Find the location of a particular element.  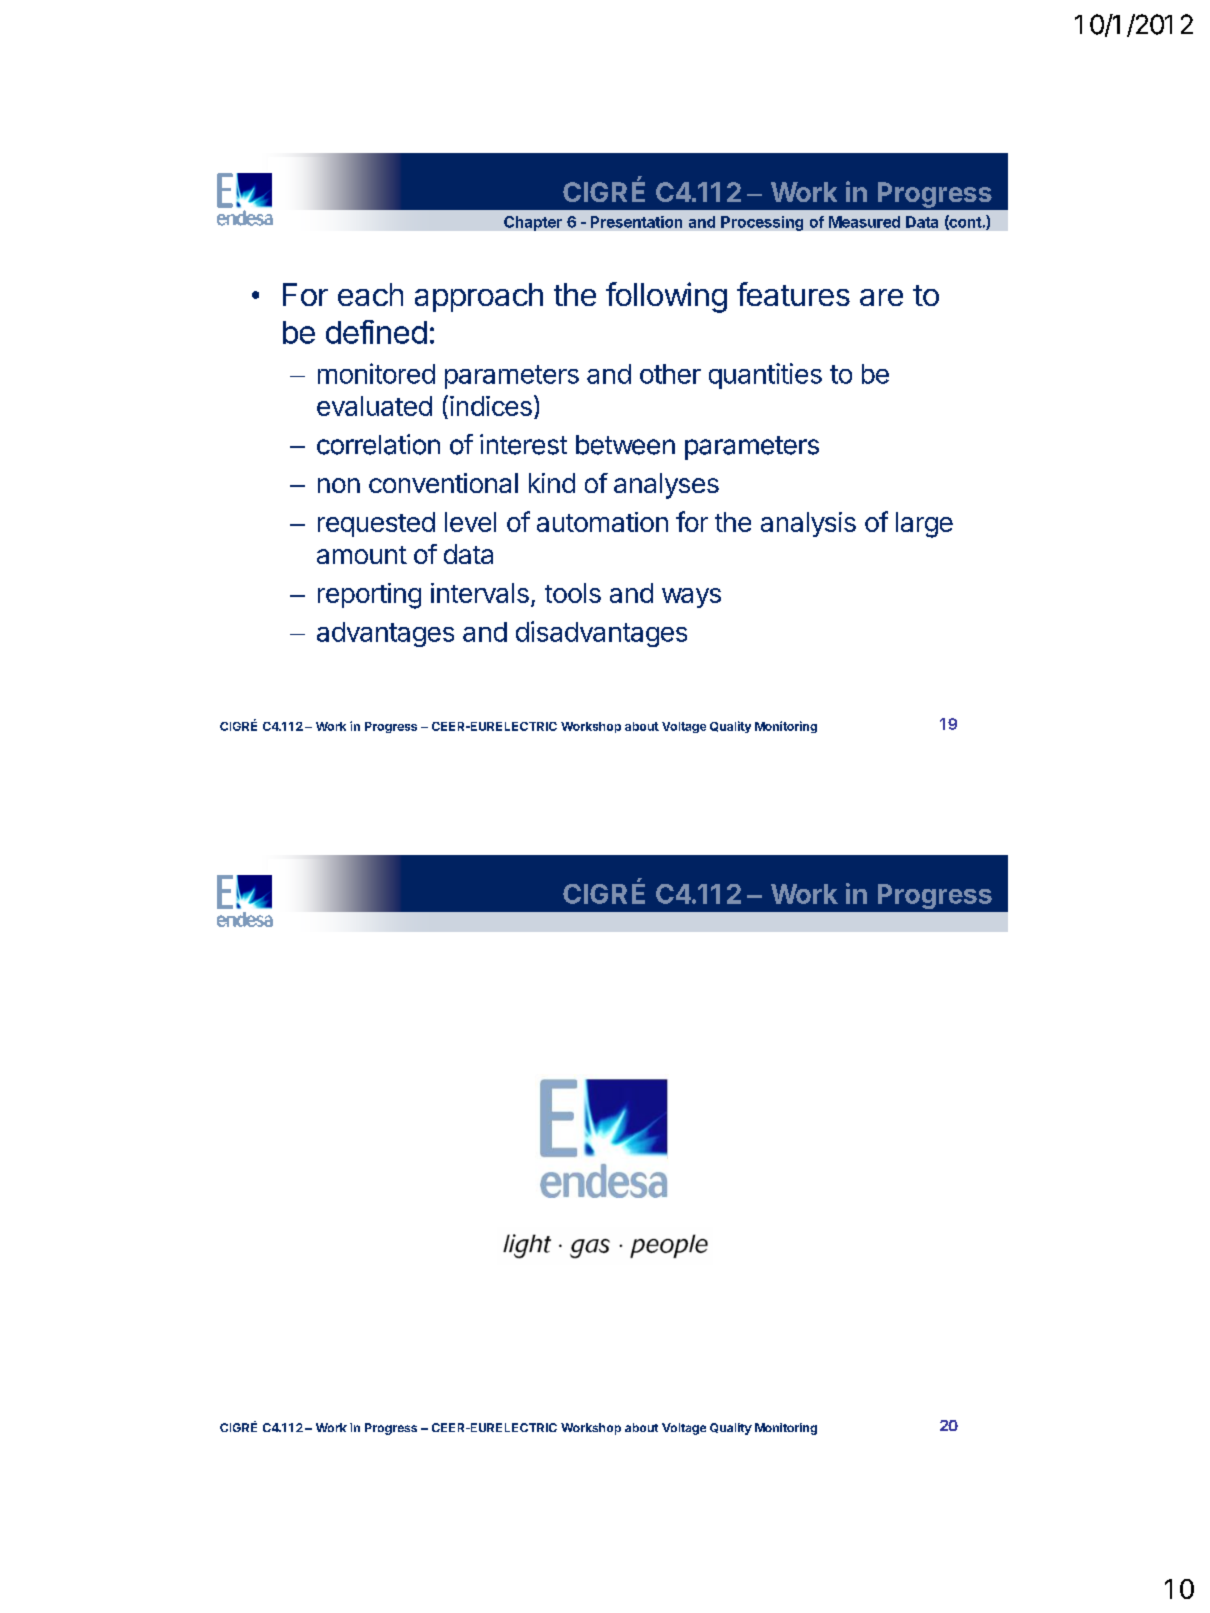

analysis is located at coordinates (808, 524).
